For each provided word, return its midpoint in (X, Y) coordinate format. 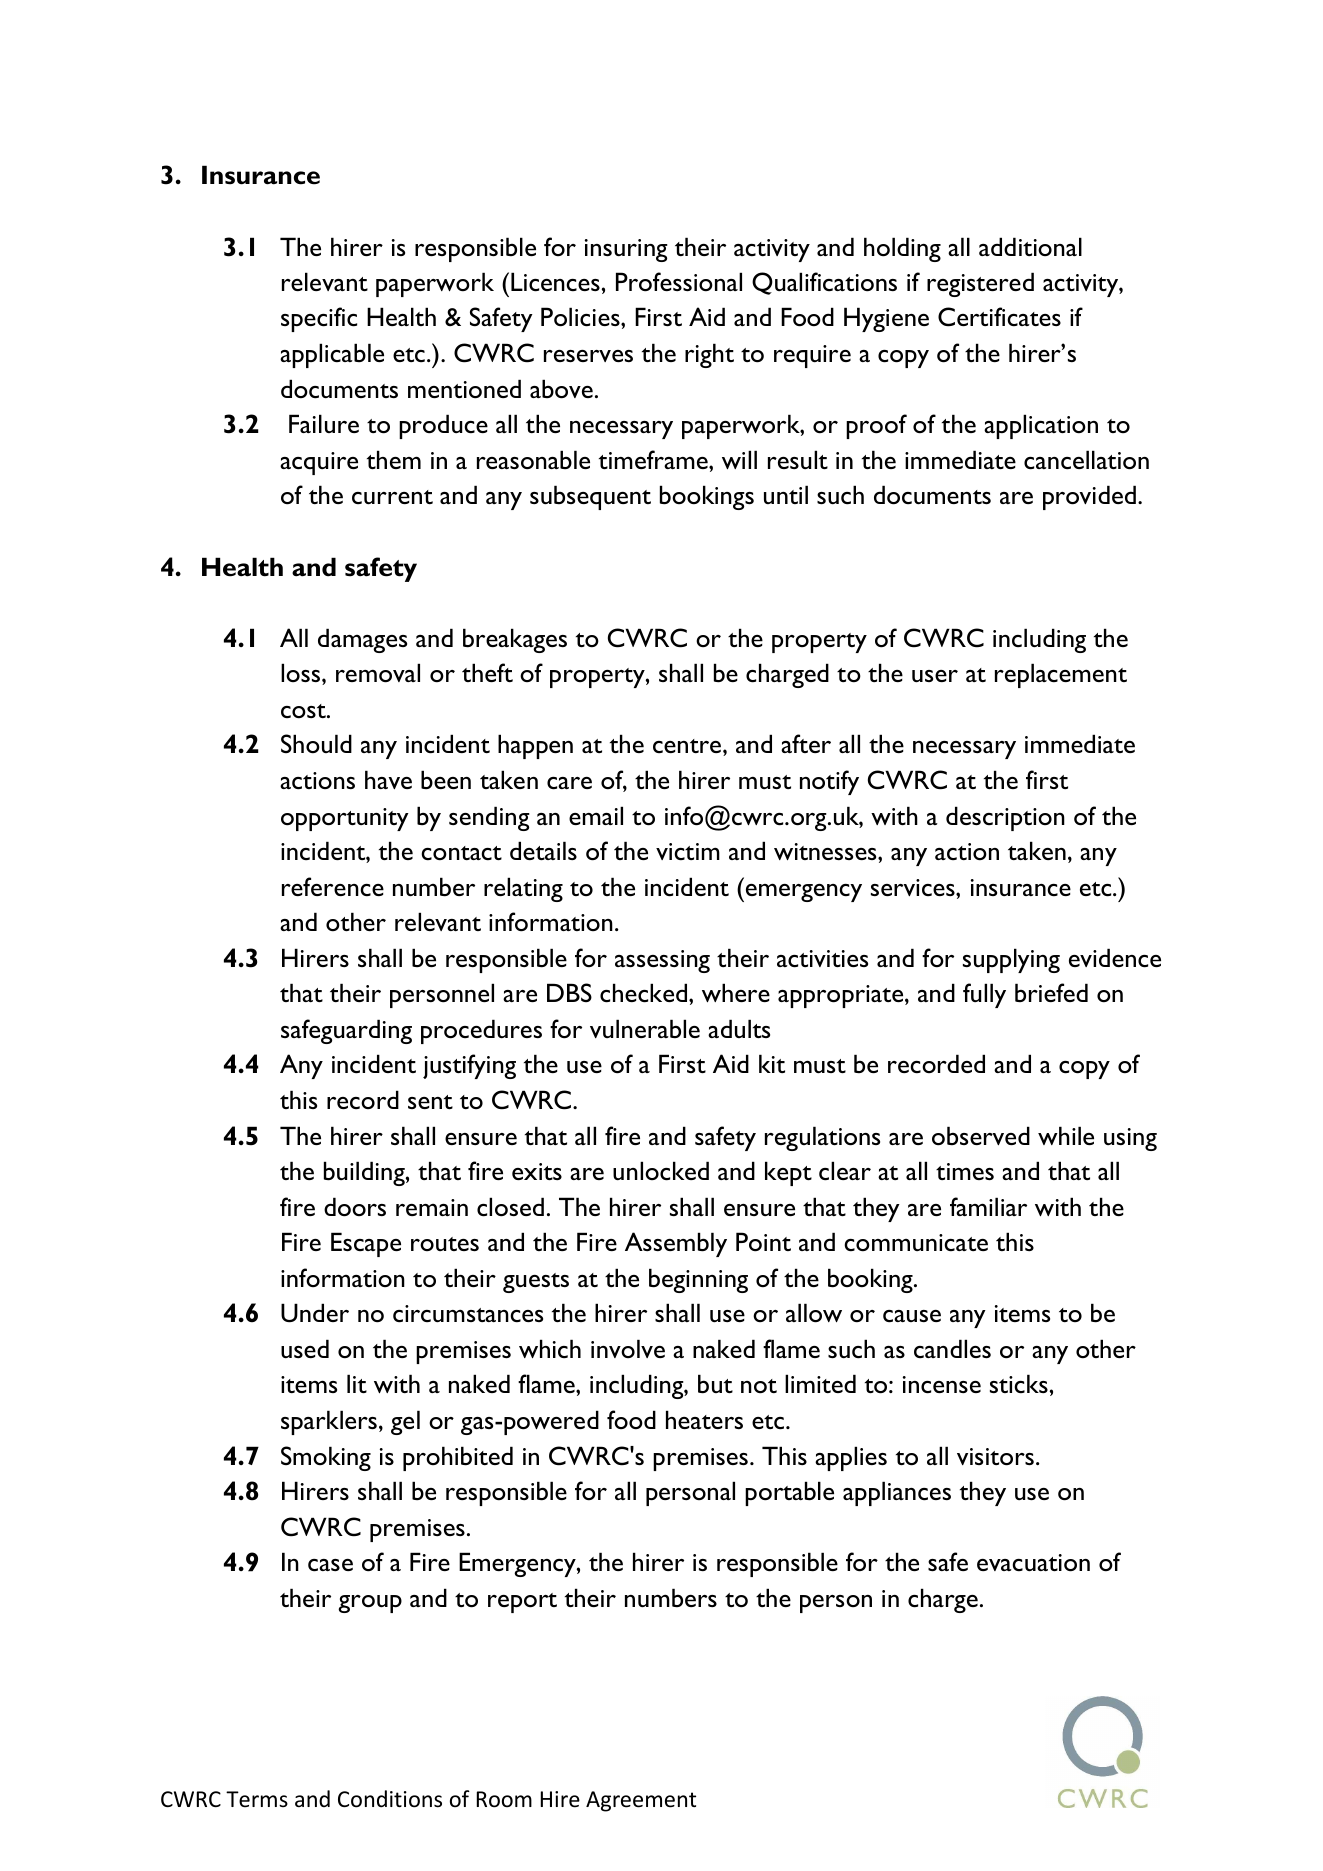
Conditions (390, 1799)
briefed (1051, 992)
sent (430, 1102)
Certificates (999, 317)
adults (739, 1028)
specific (319, 319)
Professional (679, 282)
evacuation (1033, 1563)
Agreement (641, 1801)
